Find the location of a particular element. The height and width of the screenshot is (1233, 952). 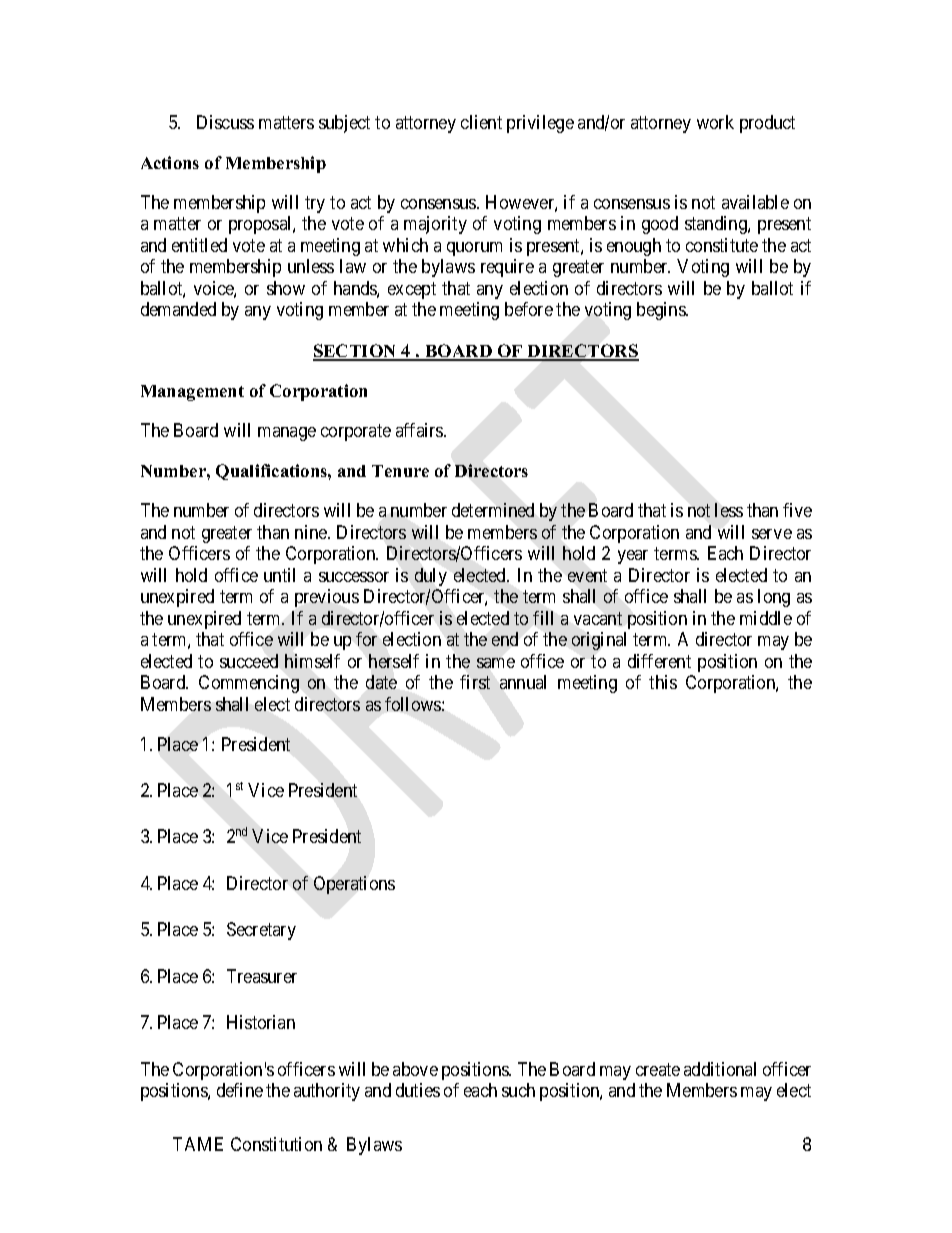

additional is located at coordinates (720, 1069).
